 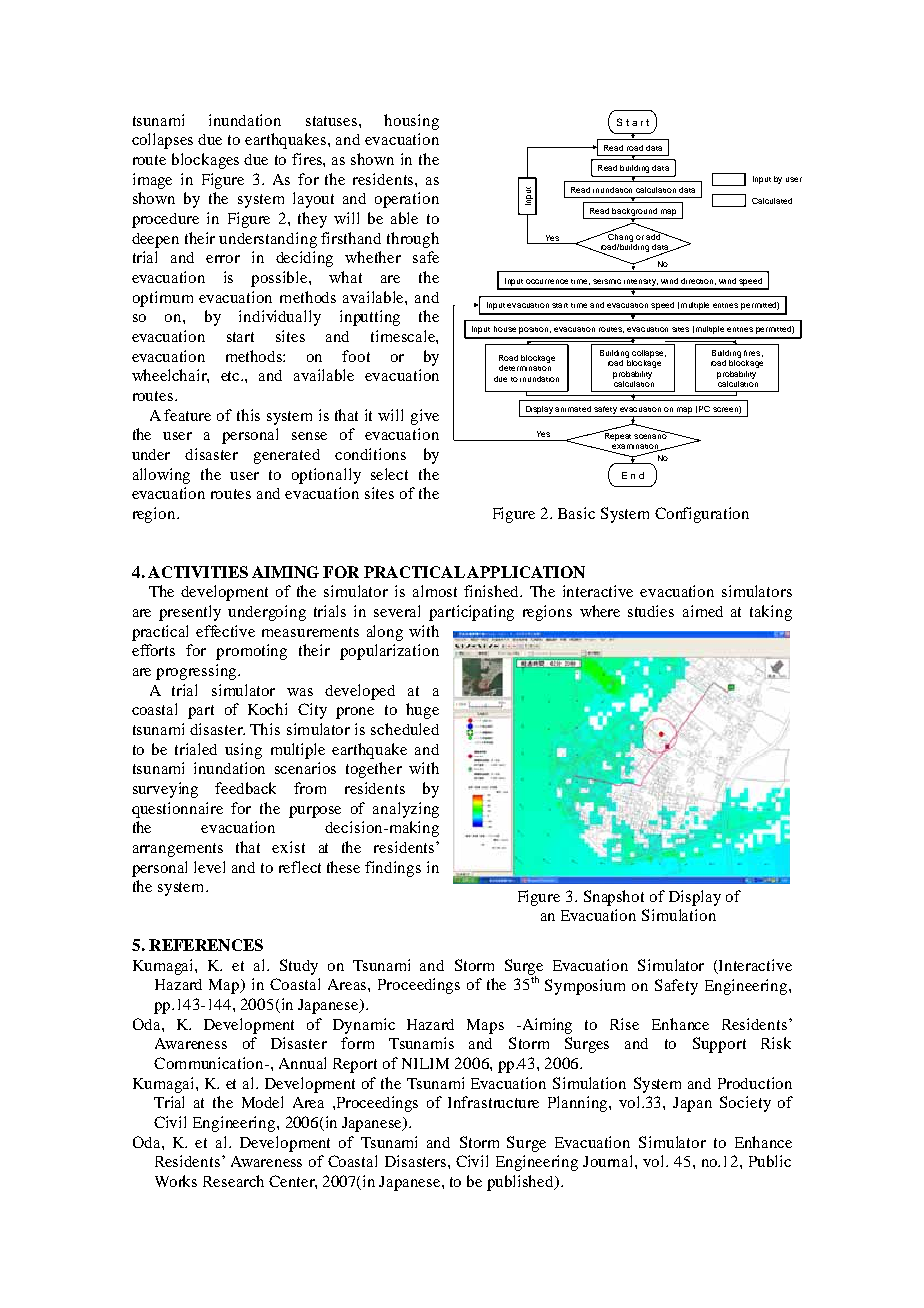 I want to click on Research, so click(x=233, y=1181).
